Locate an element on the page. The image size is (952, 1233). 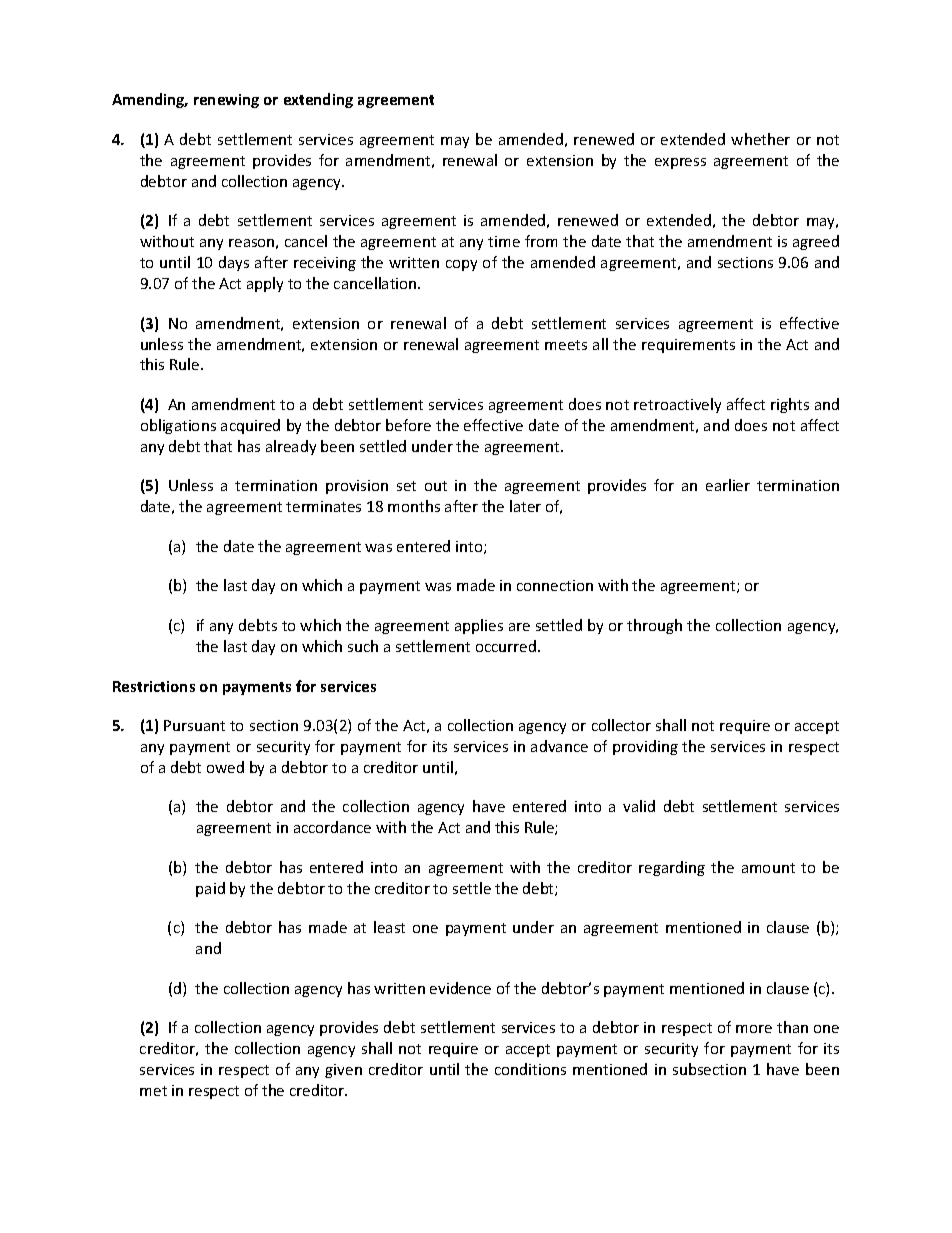
owed is located at coordinates (225, 767).
